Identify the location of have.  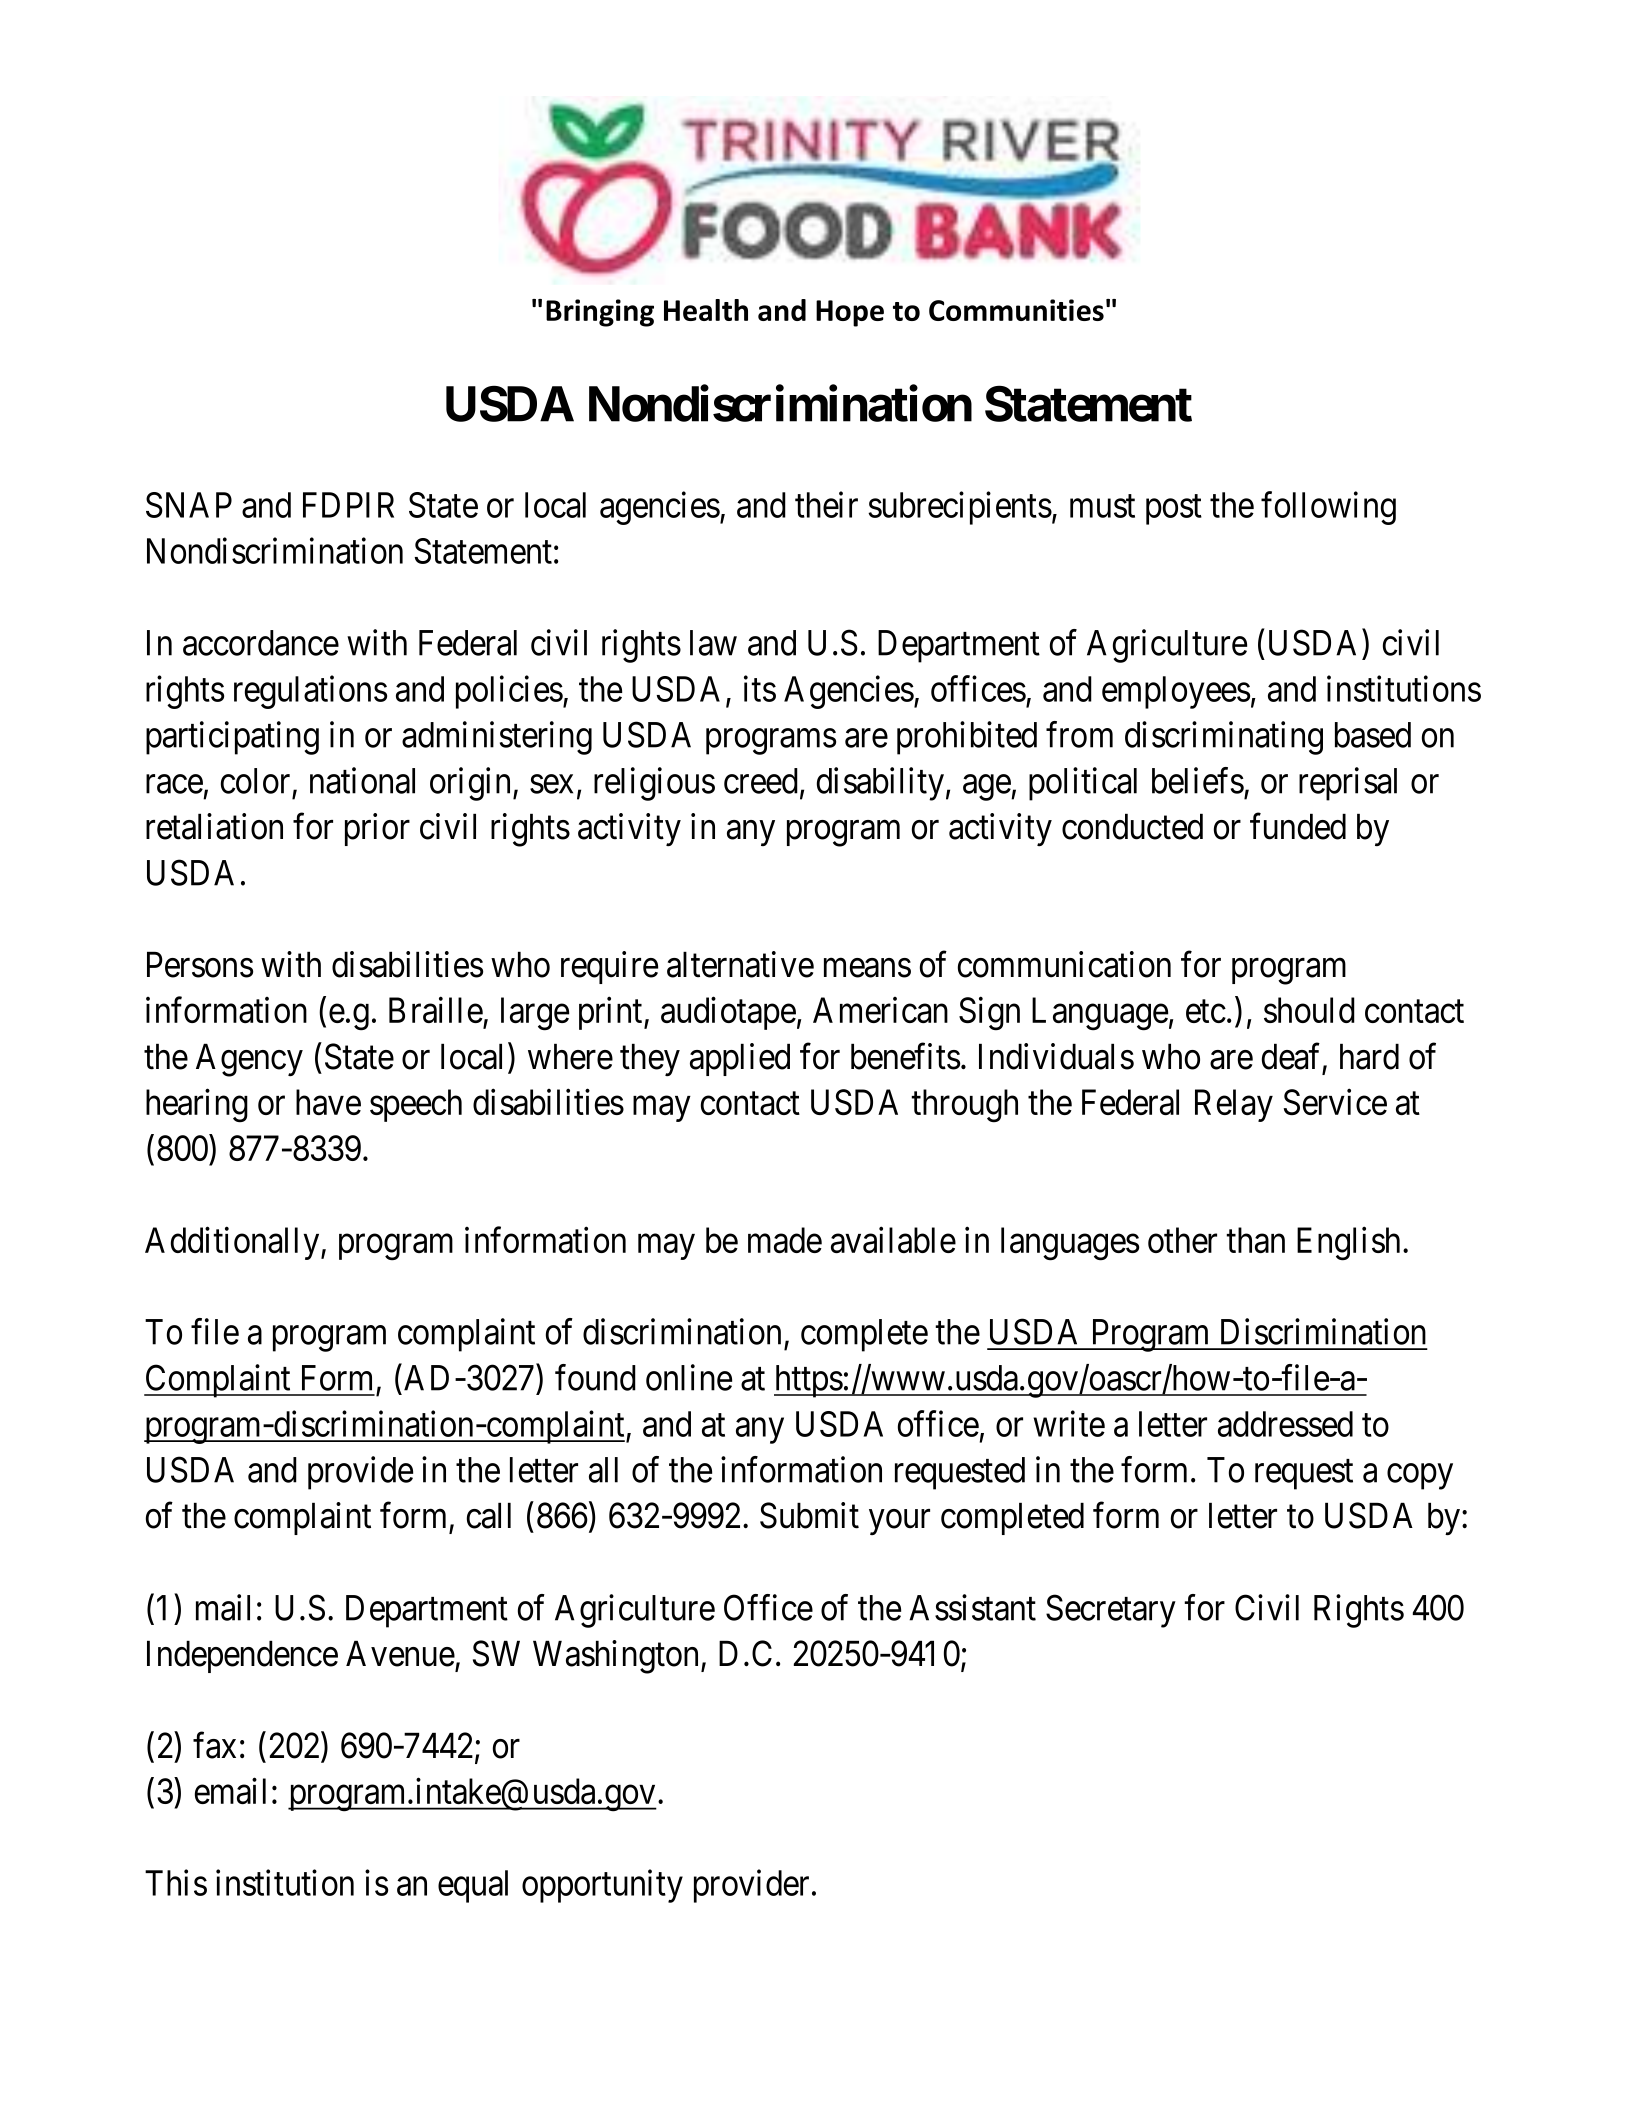
(328, 1102).
